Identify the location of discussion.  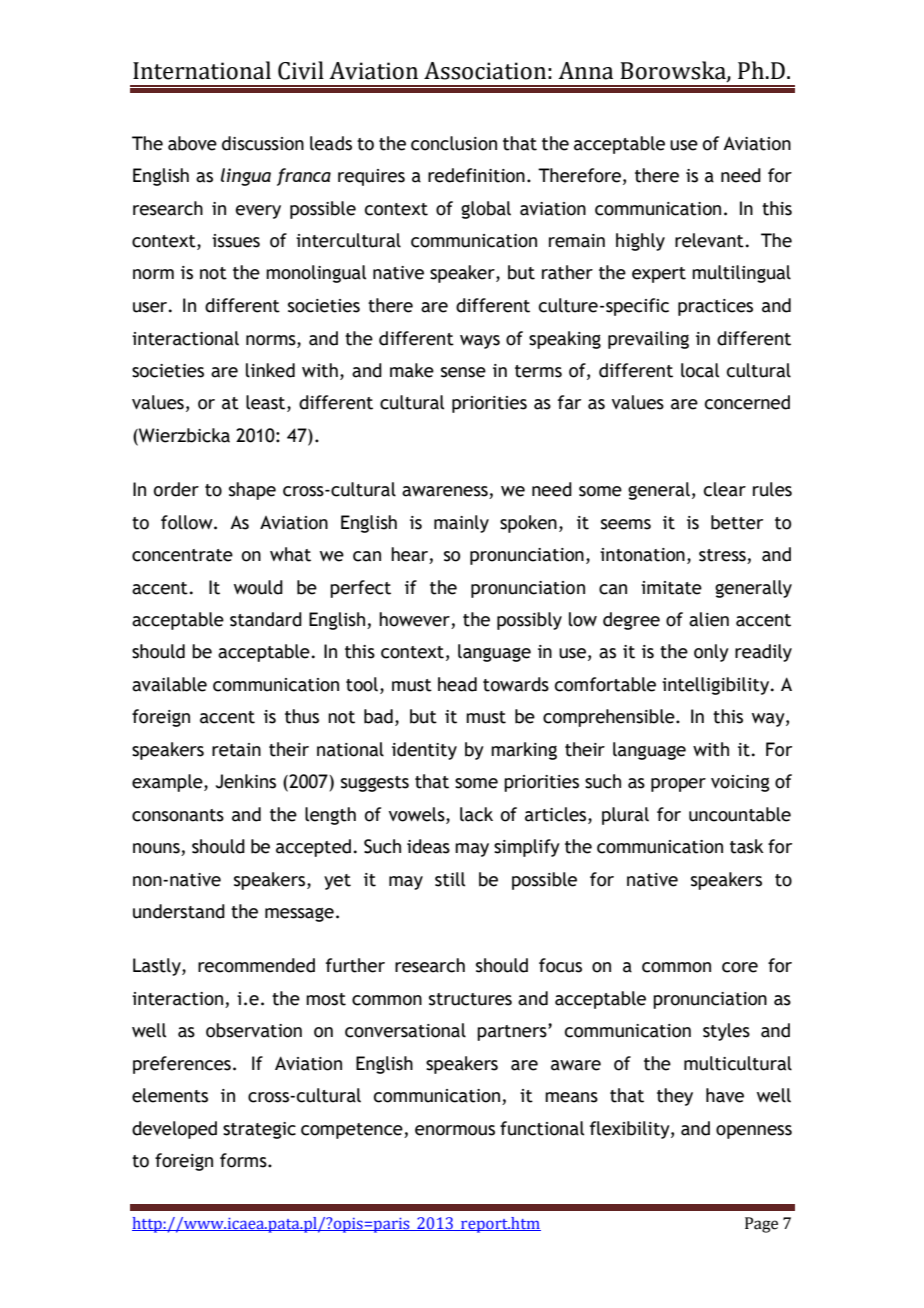
(263, 143).
